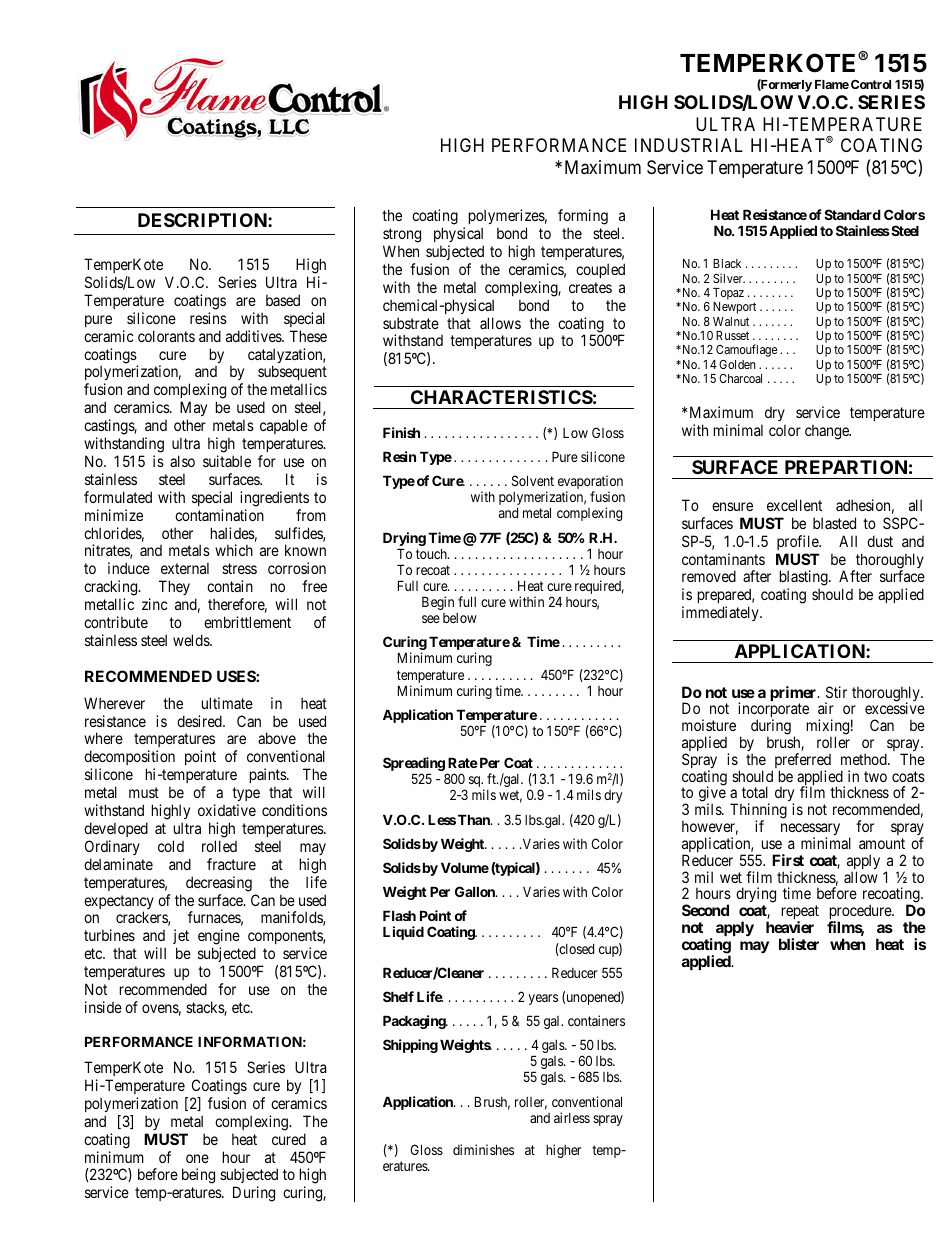  What do you see at coordinates (483, 1149) in the screenshot?
I see `diminishes` at bounding box center [483, 1149].
